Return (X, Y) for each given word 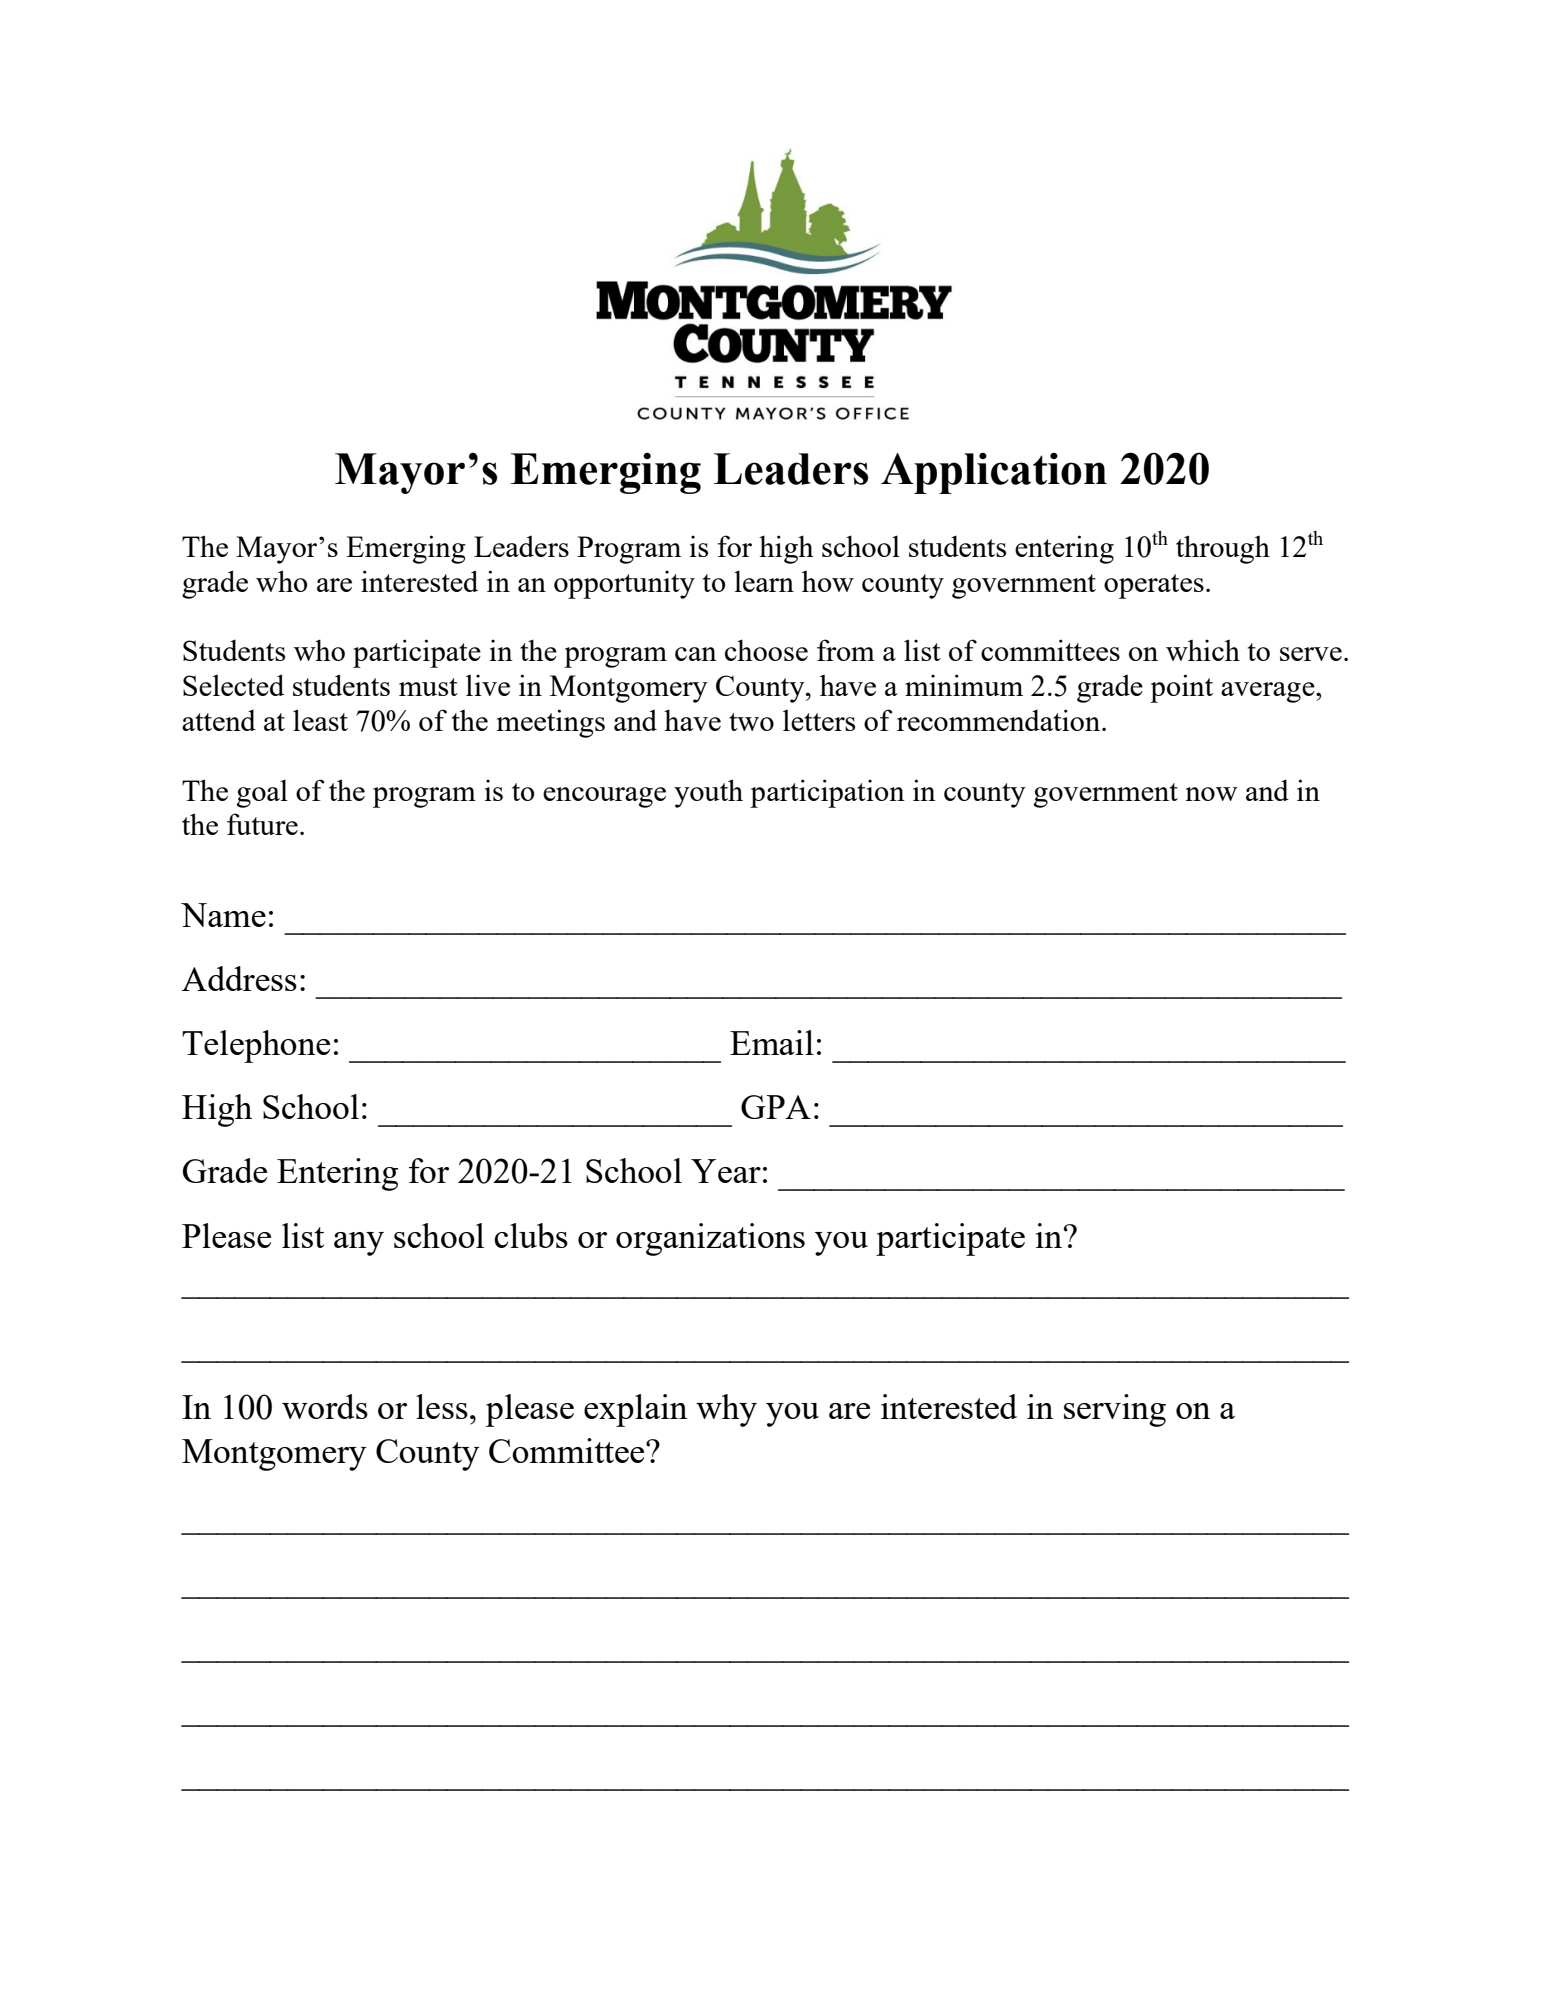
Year (726, 1171)
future (262, 824)
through (1223, 549)
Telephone (256, 1046)
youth (708, 793)
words (325, 1406)
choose (766, 650)
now (1211, 794)
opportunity (624, 584)
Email (772, 1042)
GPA (776, 1107)
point (1181, 688)
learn (764, 581)
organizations (710, 1239)
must (428, 687)
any (359, 1244)
